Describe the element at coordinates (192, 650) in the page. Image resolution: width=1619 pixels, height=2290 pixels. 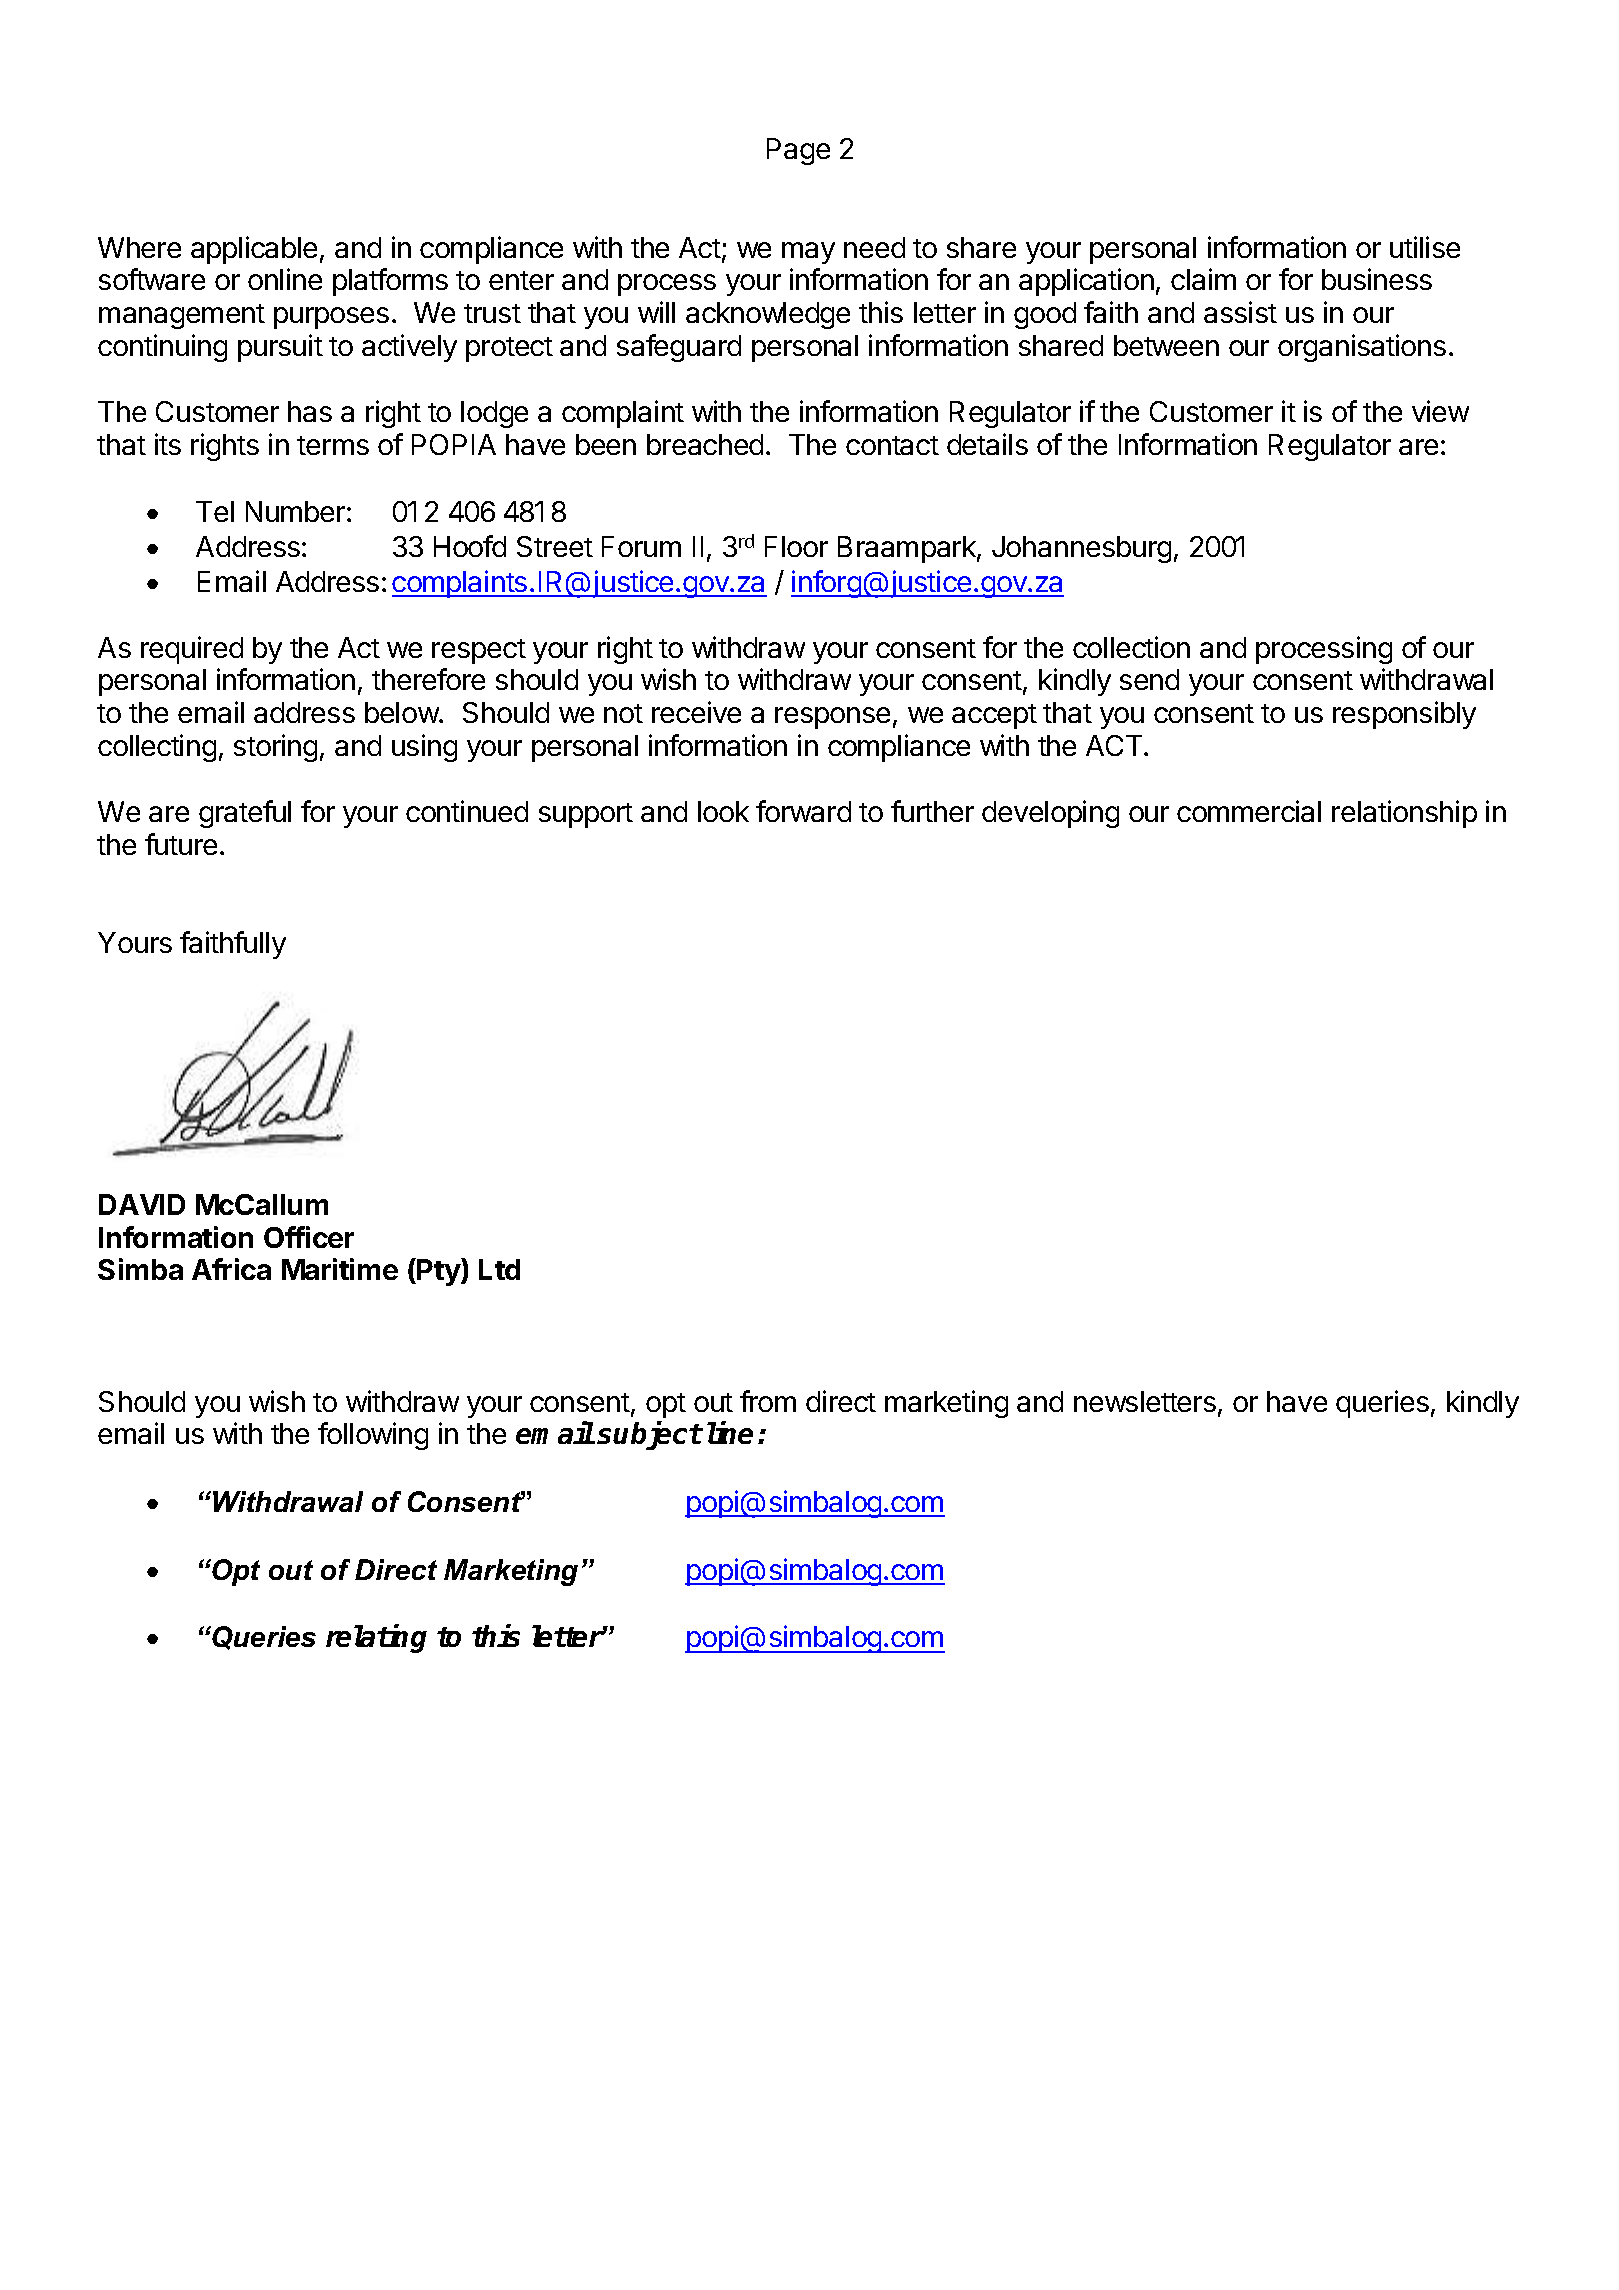
I see `required` at that location.
